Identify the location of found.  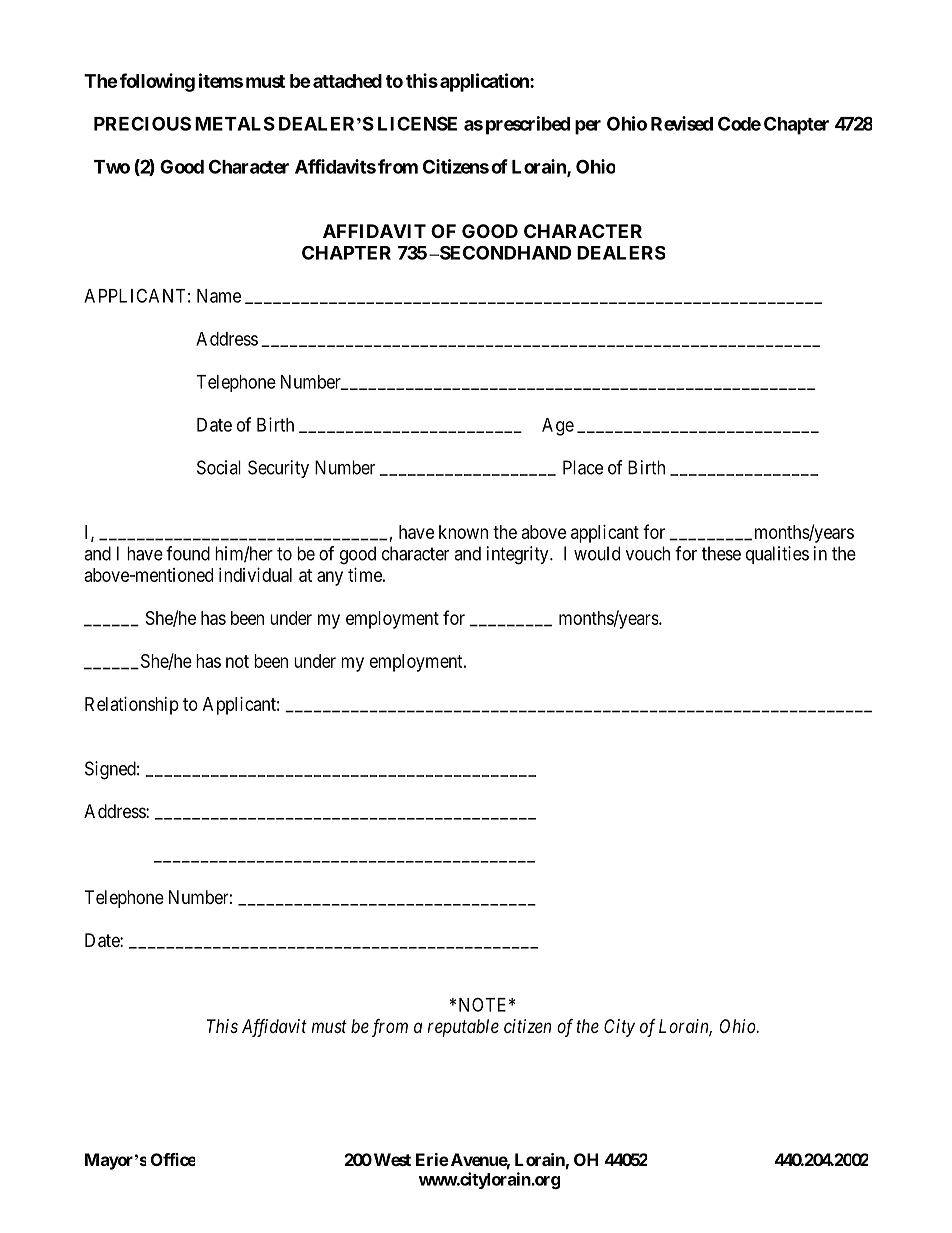
(188, 553).
